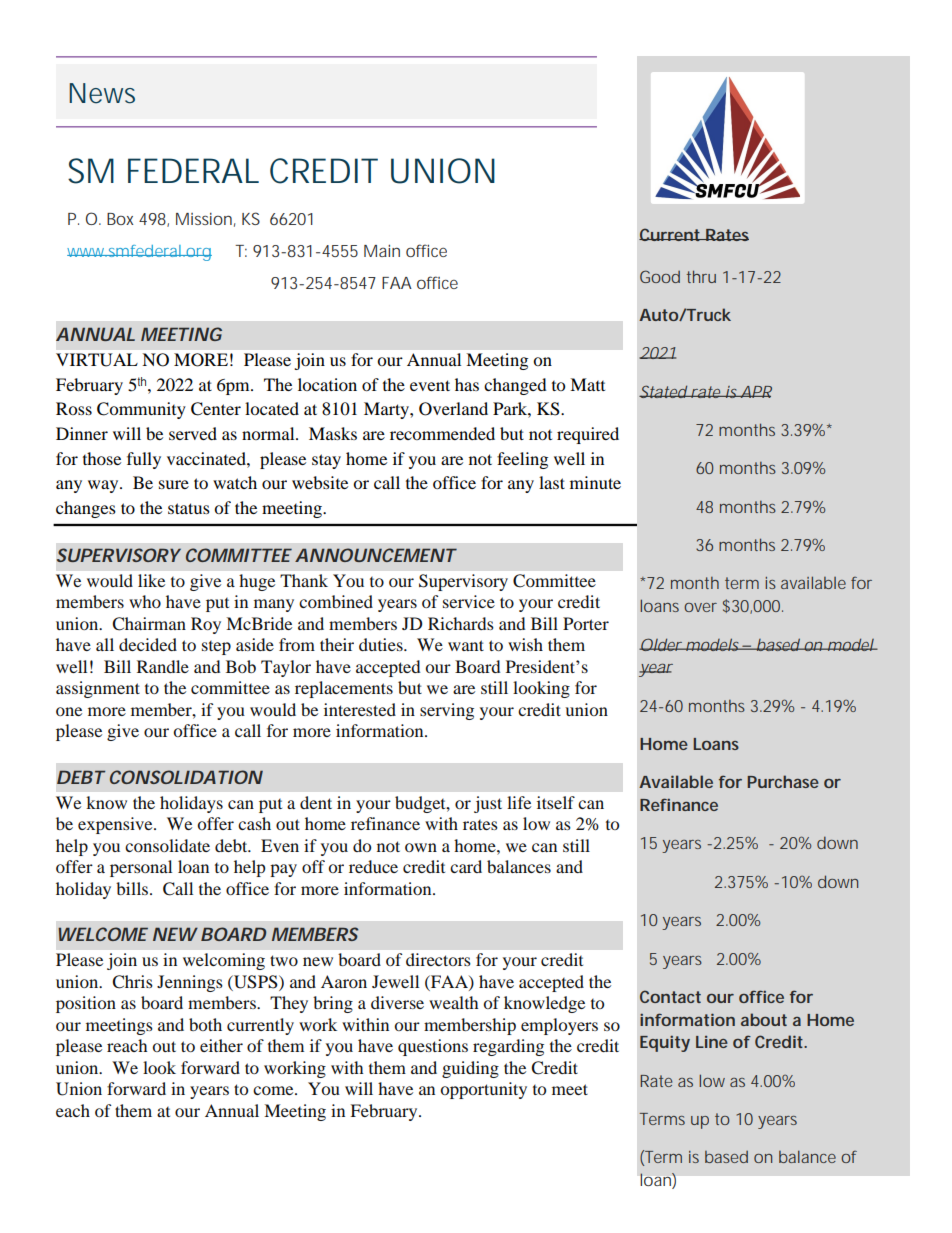  Describe the element at coordinates (116, 825) in the screenshot. I see `expensive` at that location.
